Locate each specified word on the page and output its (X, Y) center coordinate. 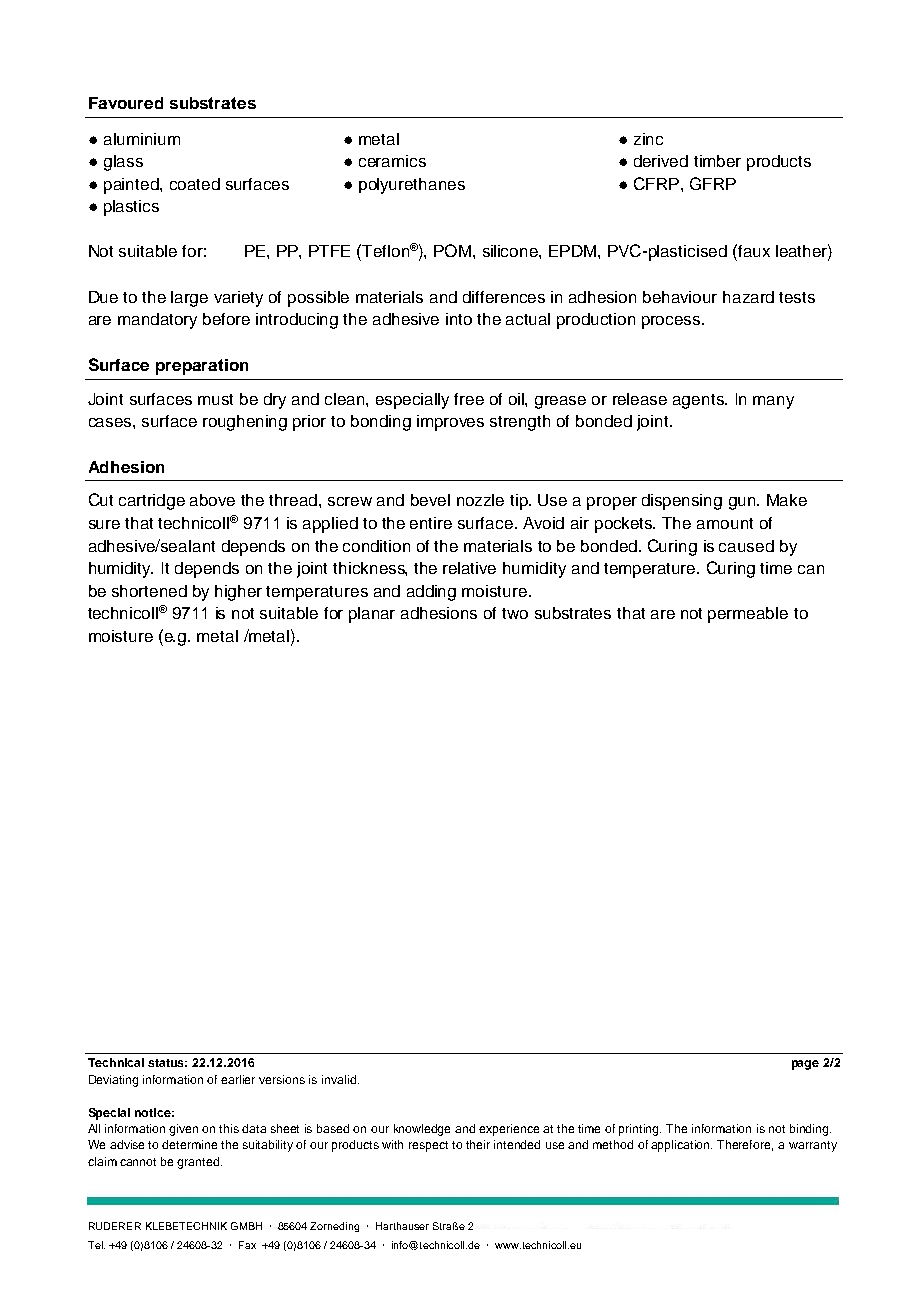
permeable (748, 615)
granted (199, 1163)
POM (452, 250)
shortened (149, 591)
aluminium (142, 139)
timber (717, 161)
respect (428, 1146)
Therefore (745, 1145)
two (515, 613)
